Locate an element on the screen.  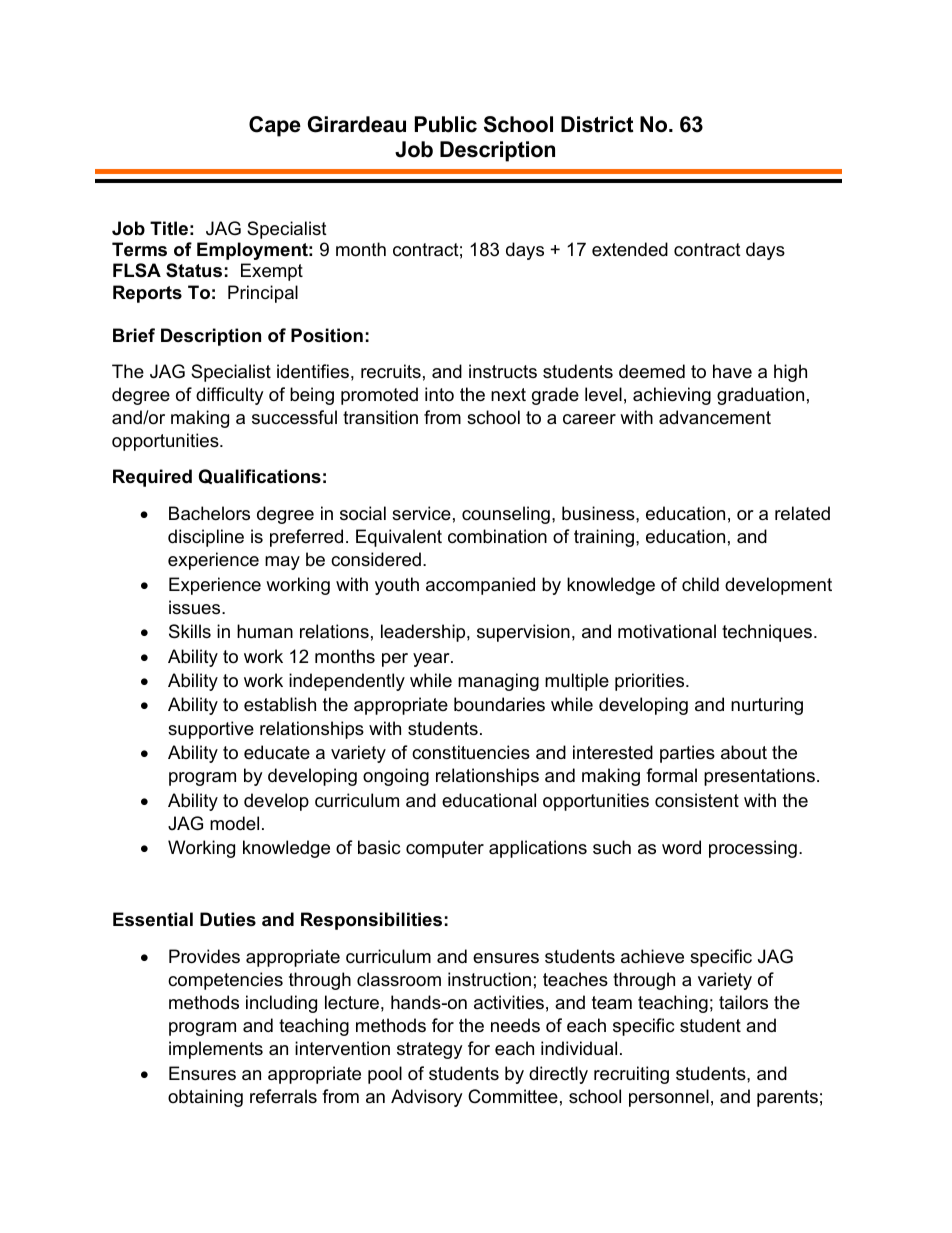
accompanied is located at coordinates (480, 586).
